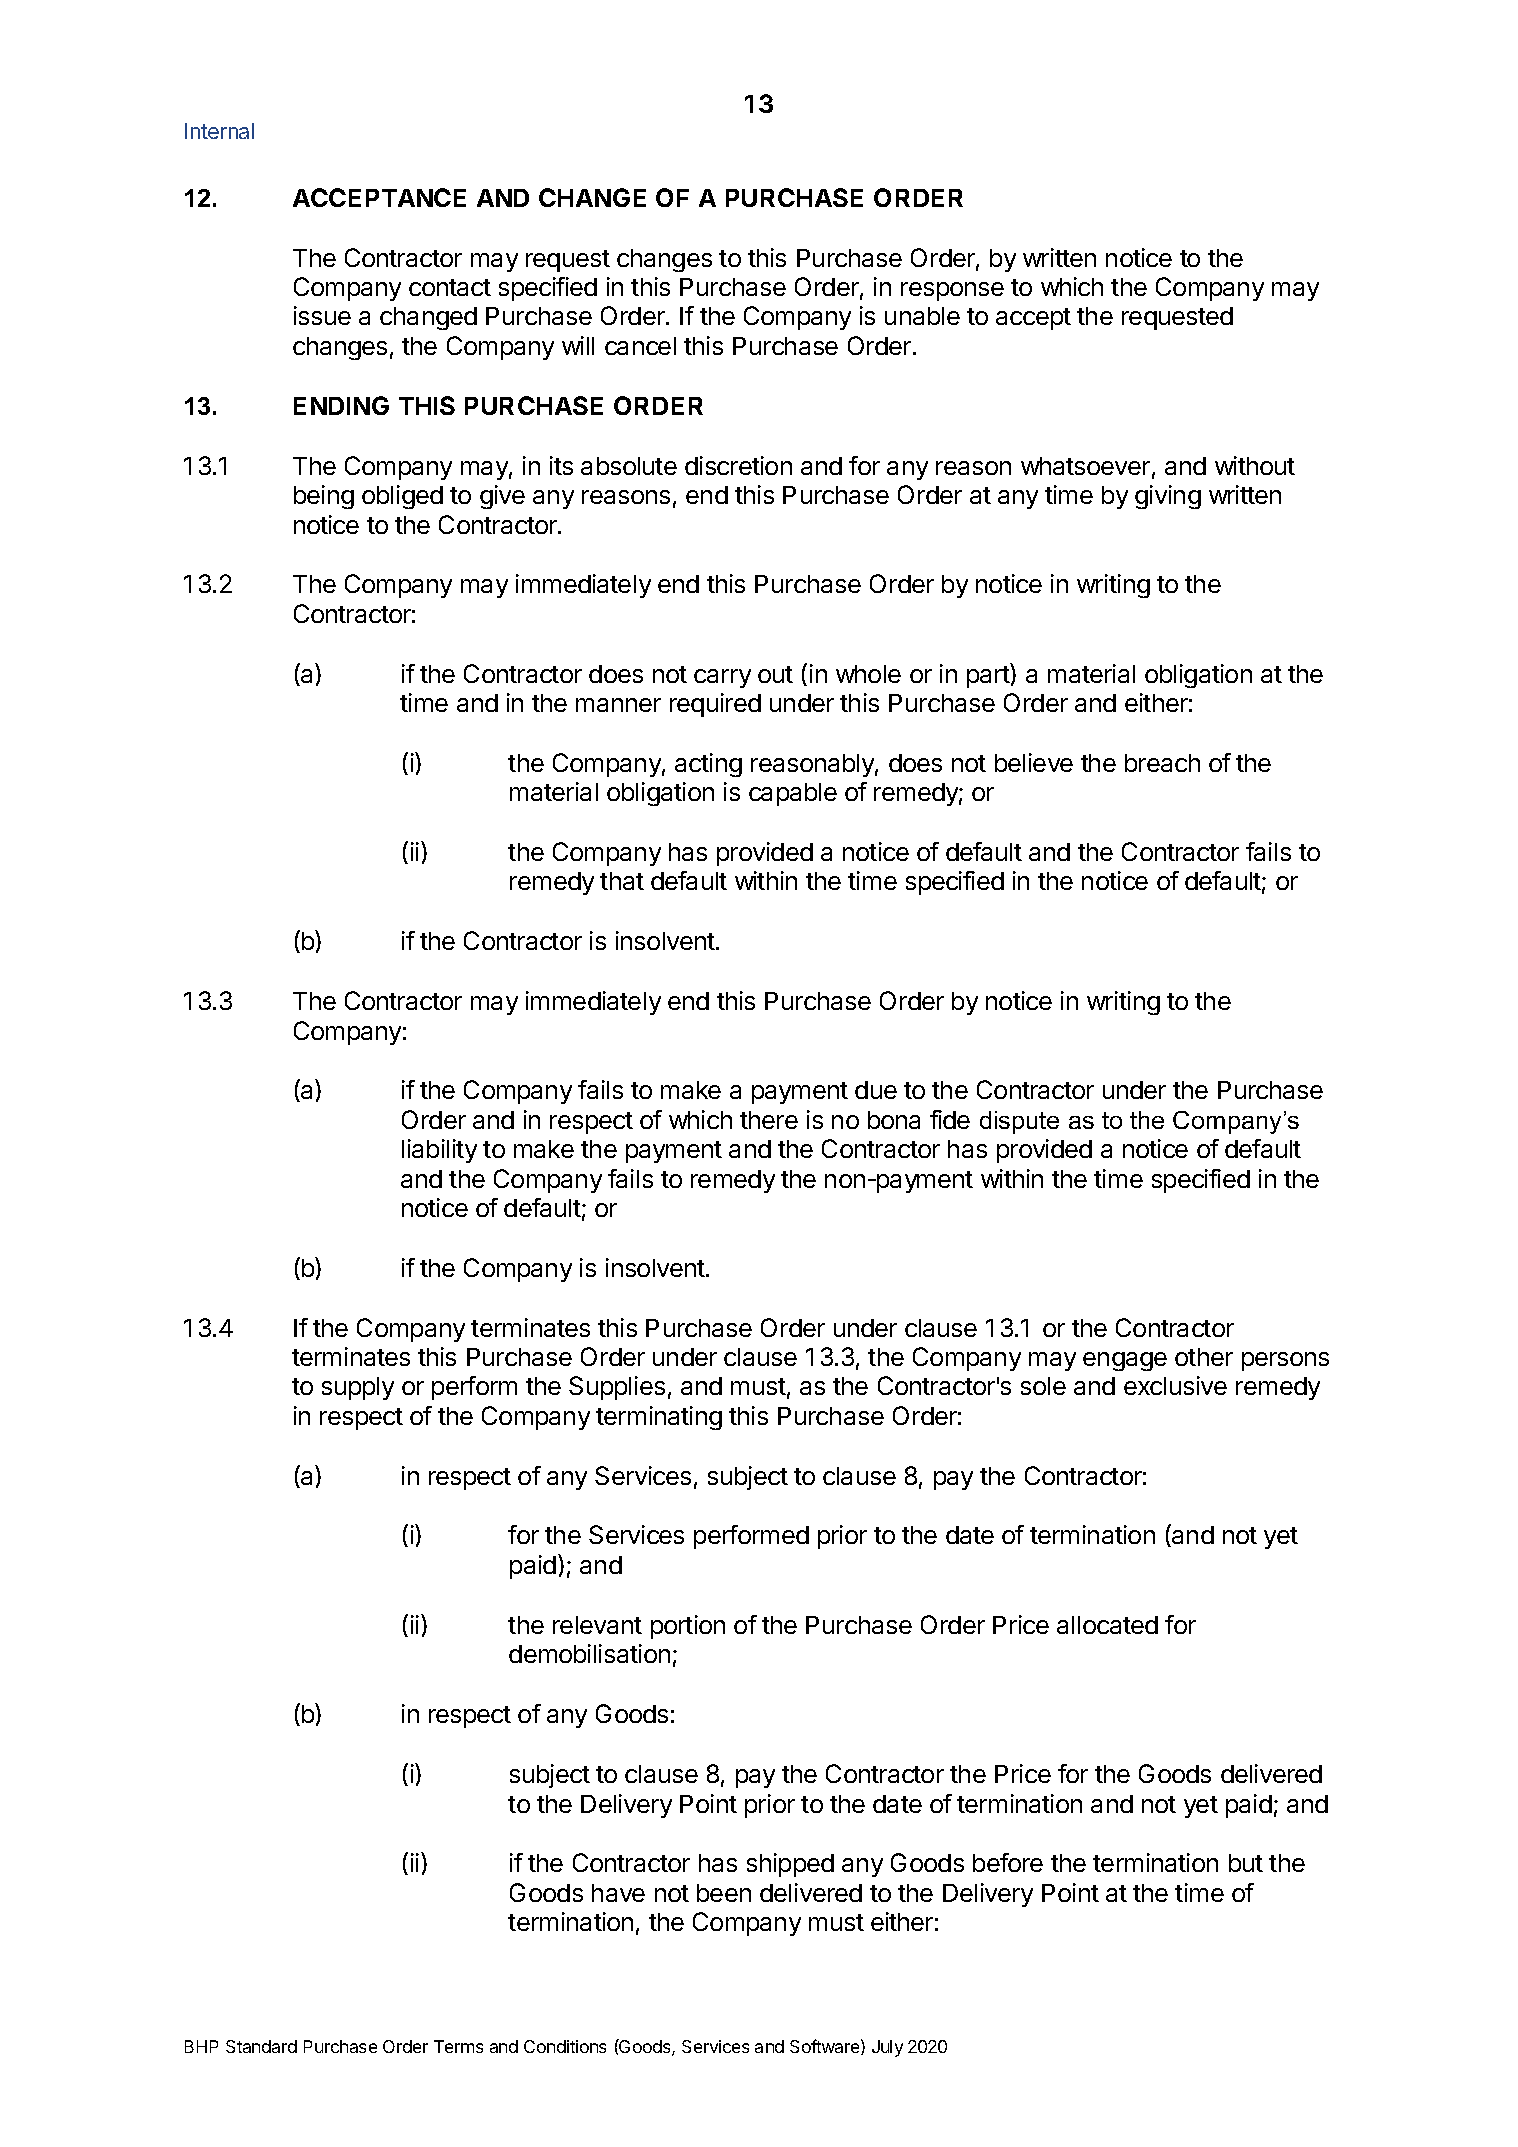 The image size is (1518, 2147). I want to click on portion, so click(688, 1627).
